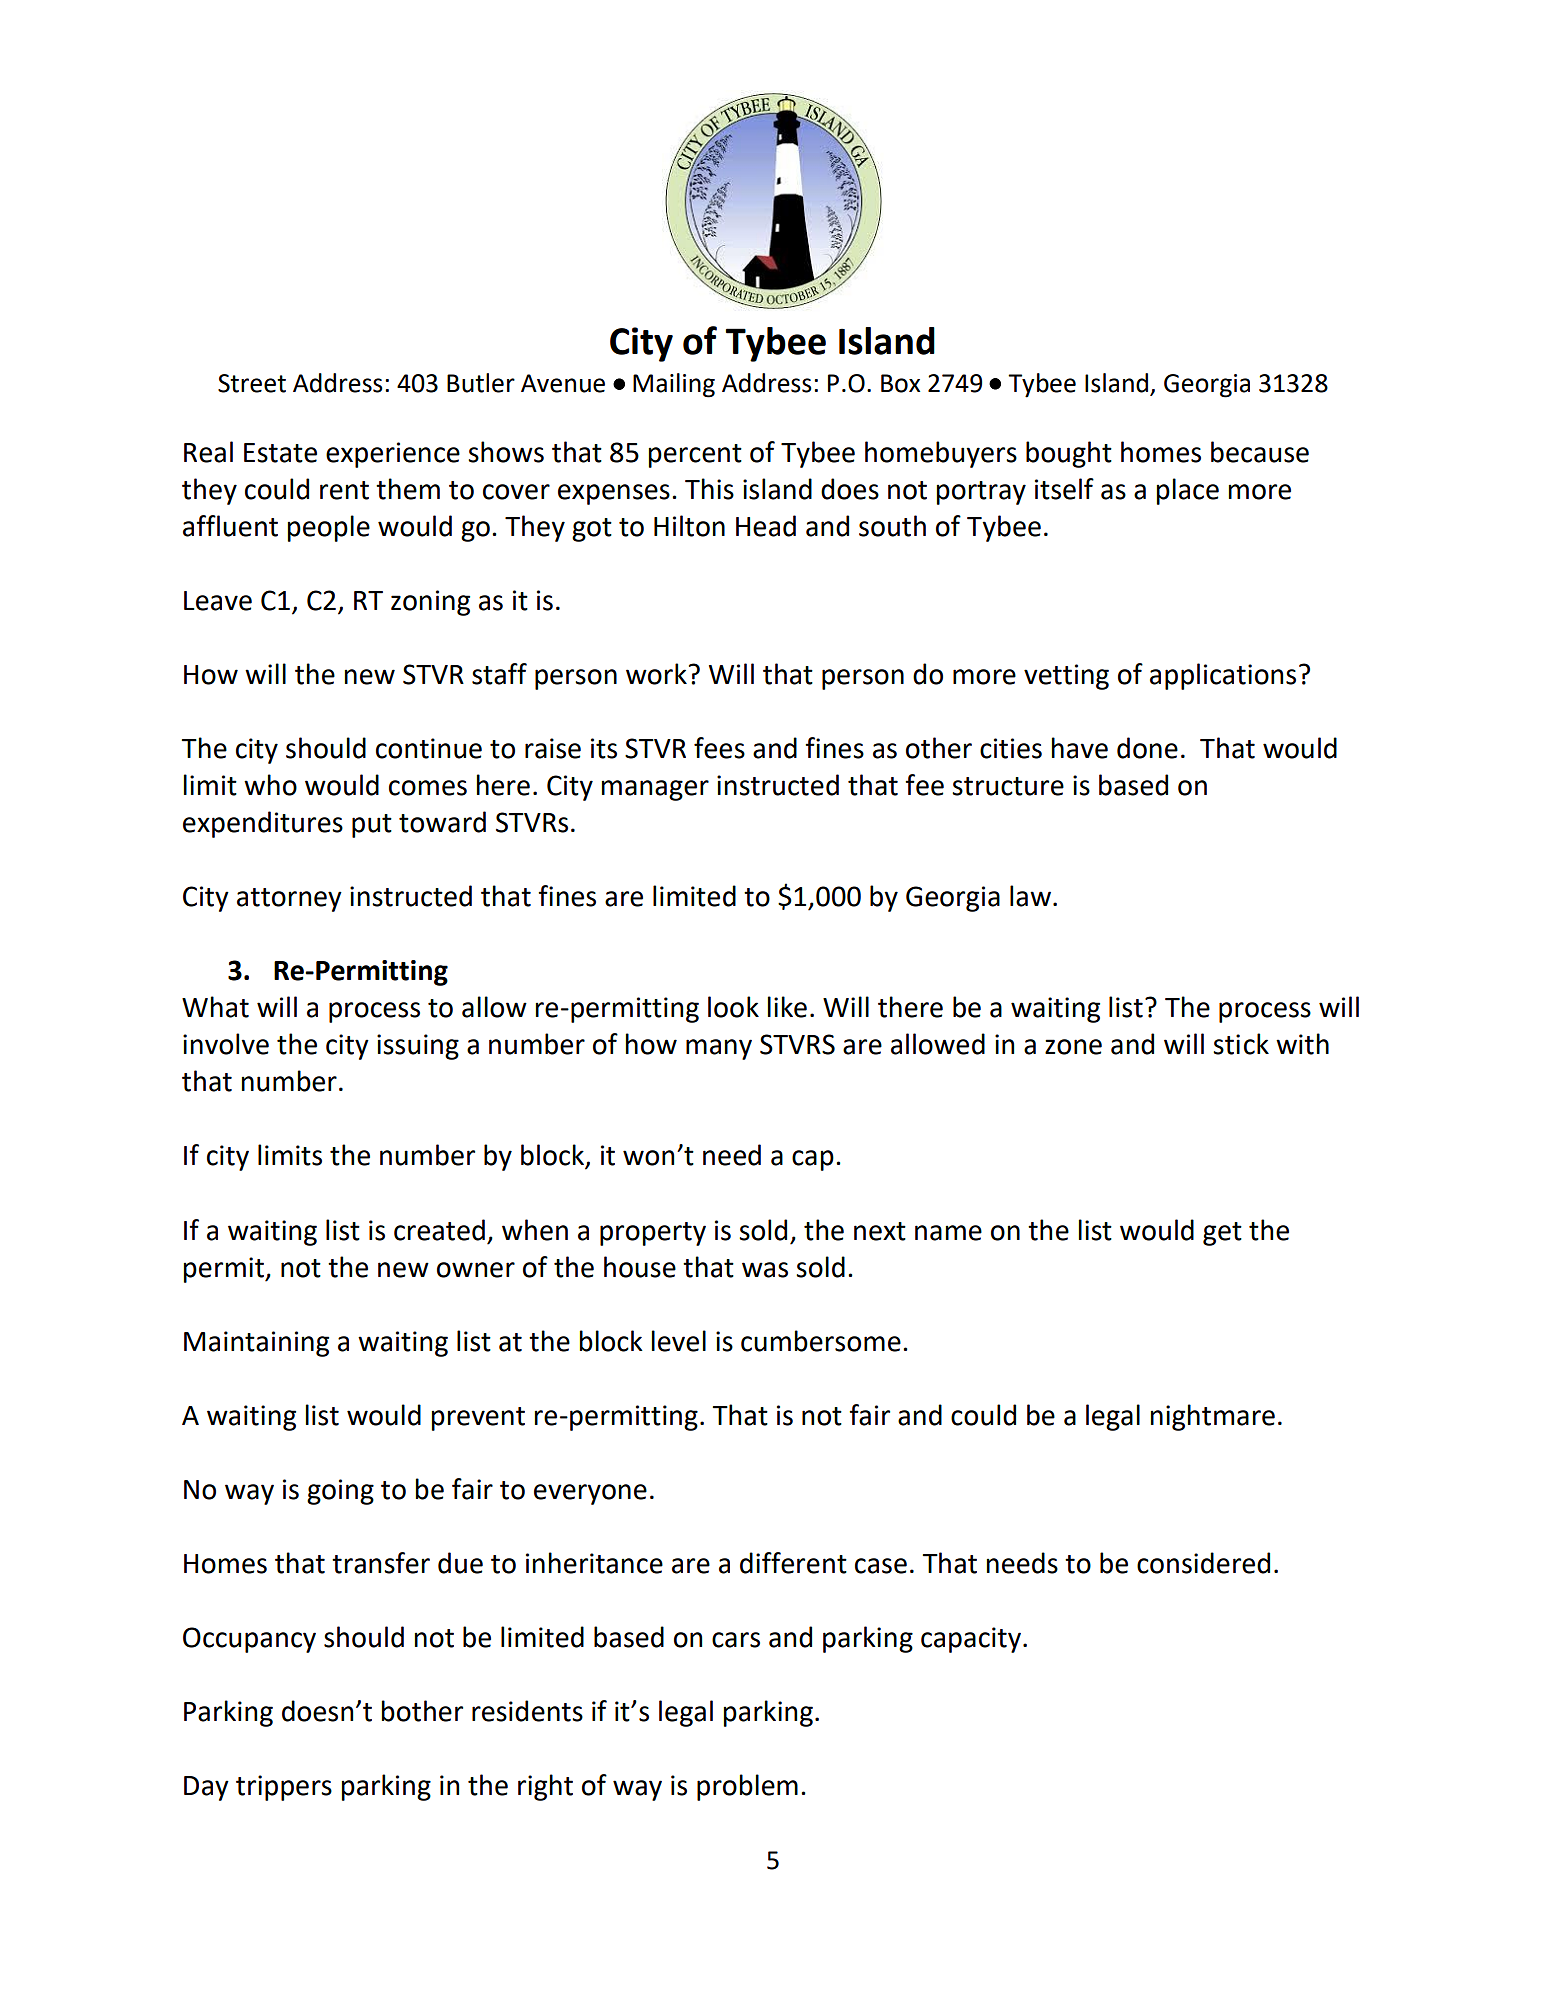 This screenshot has width=1546, height=2001. Describe the element at coordinates (206, 1788) in the screenshot. I see `Day` at that location.
